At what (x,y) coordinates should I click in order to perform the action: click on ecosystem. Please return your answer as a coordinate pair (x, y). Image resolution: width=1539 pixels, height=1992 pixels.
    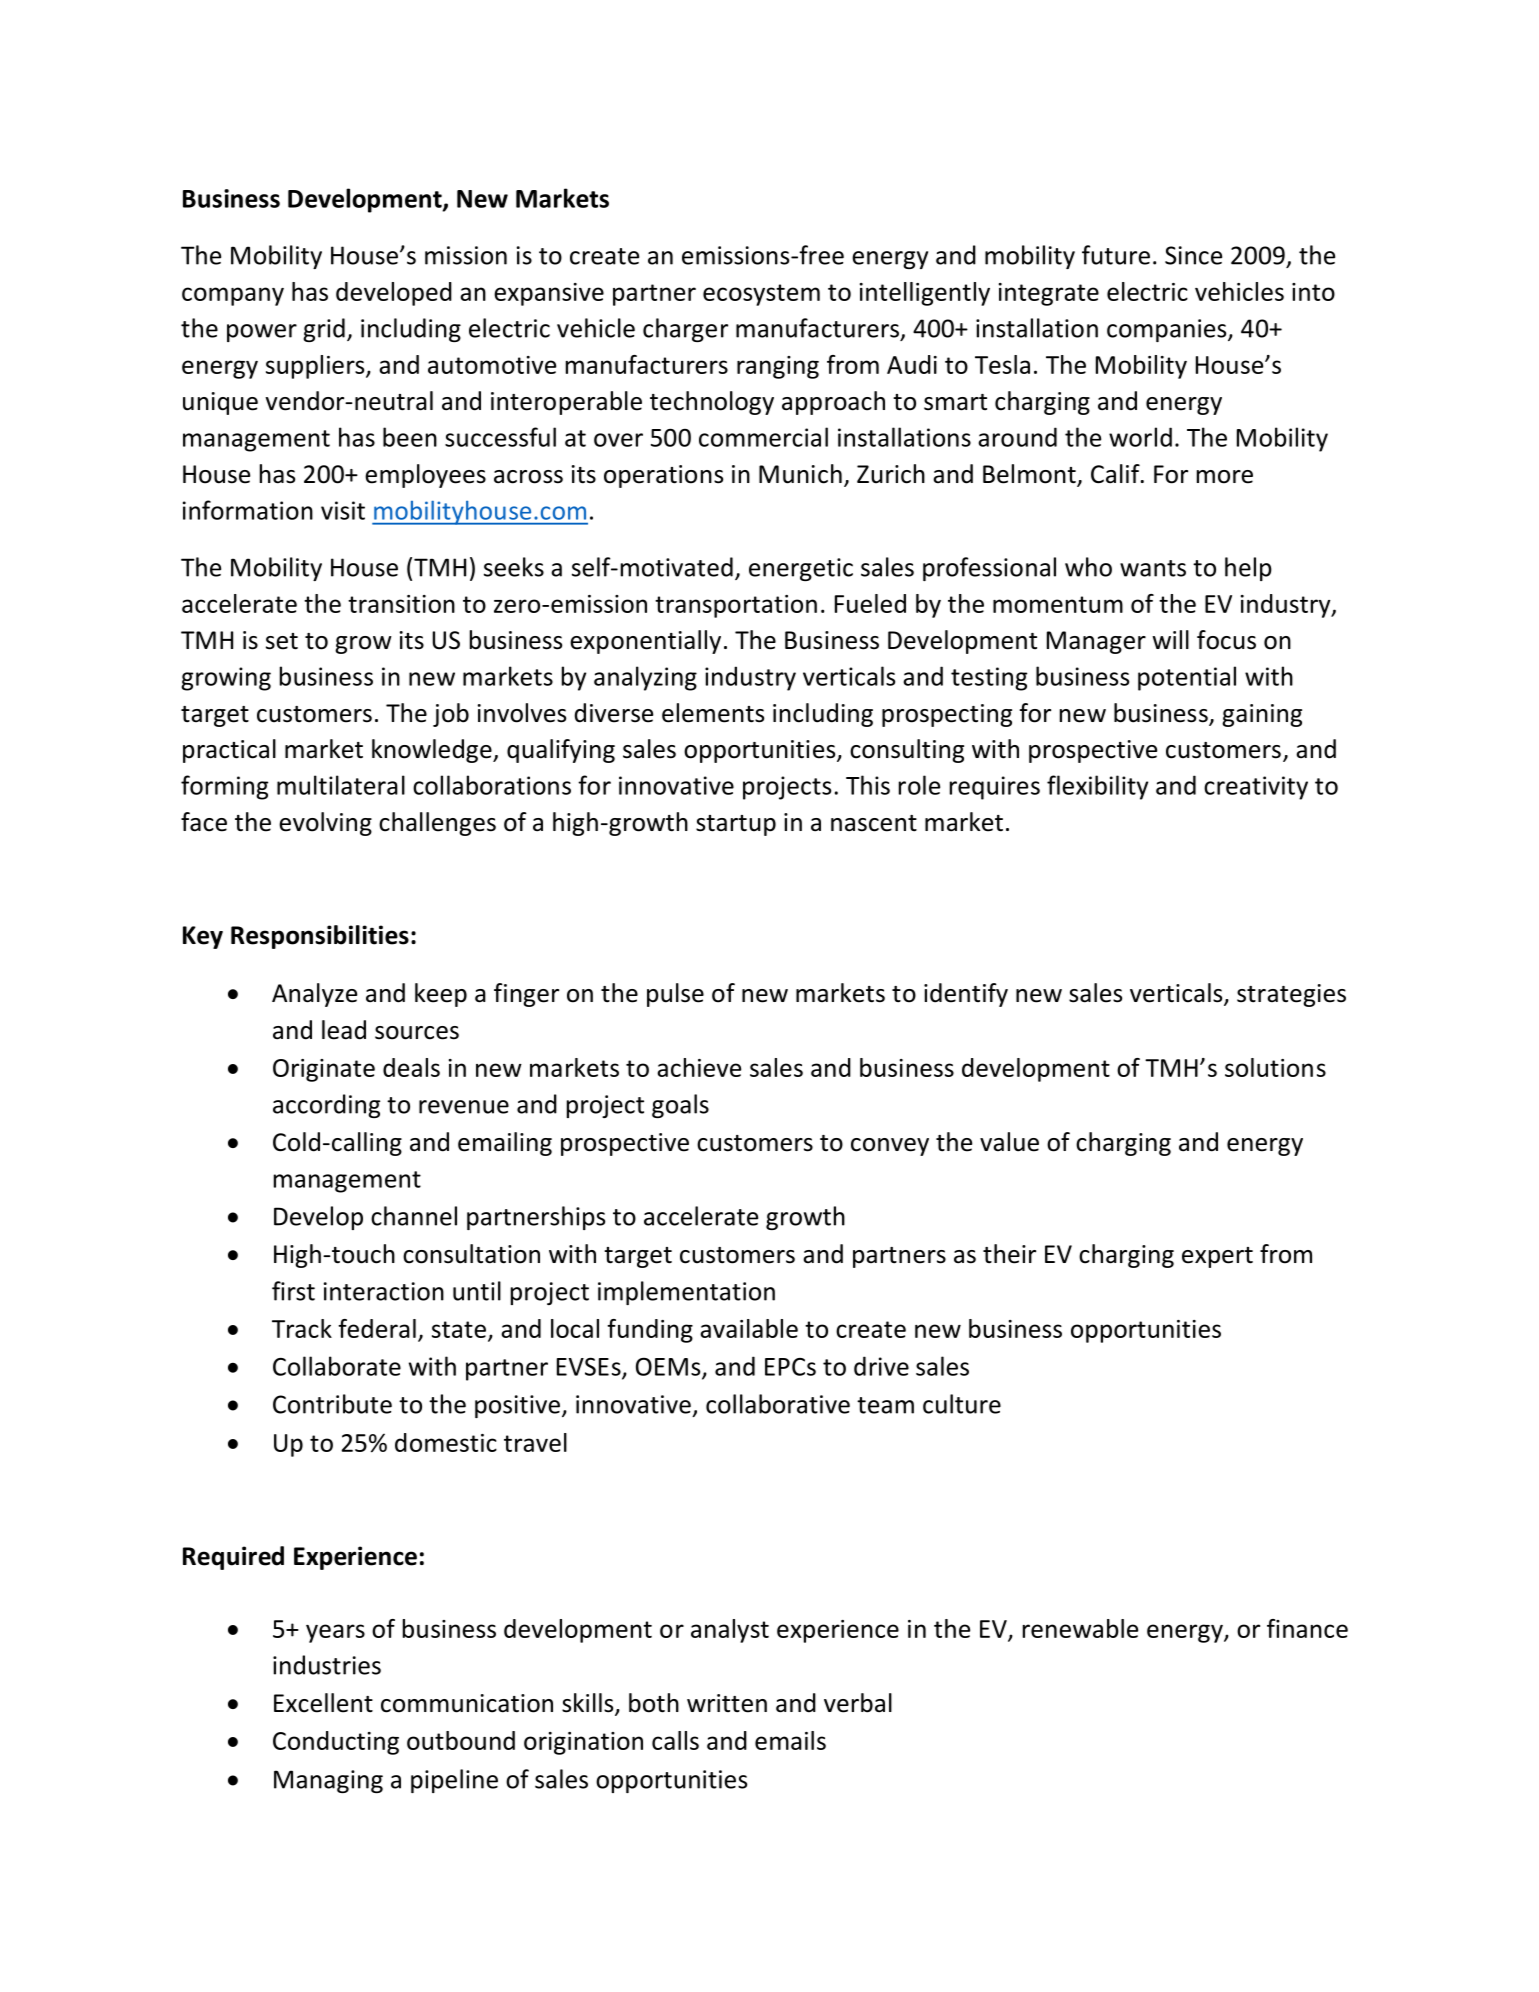
    Looking at the image, I should click on (761, 295).
